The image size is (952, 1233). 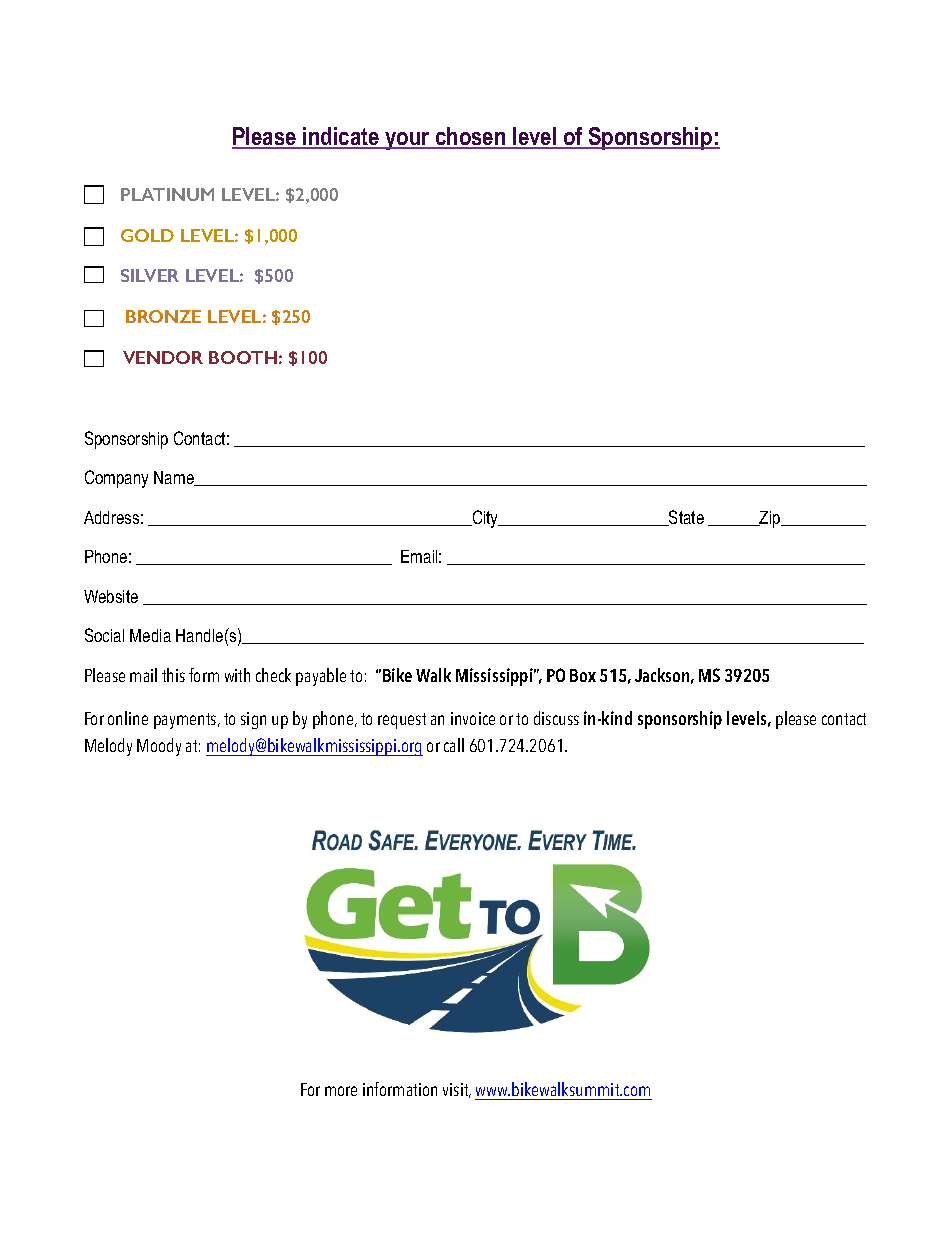 I want to click on more, so click(x=341, y=1091).
